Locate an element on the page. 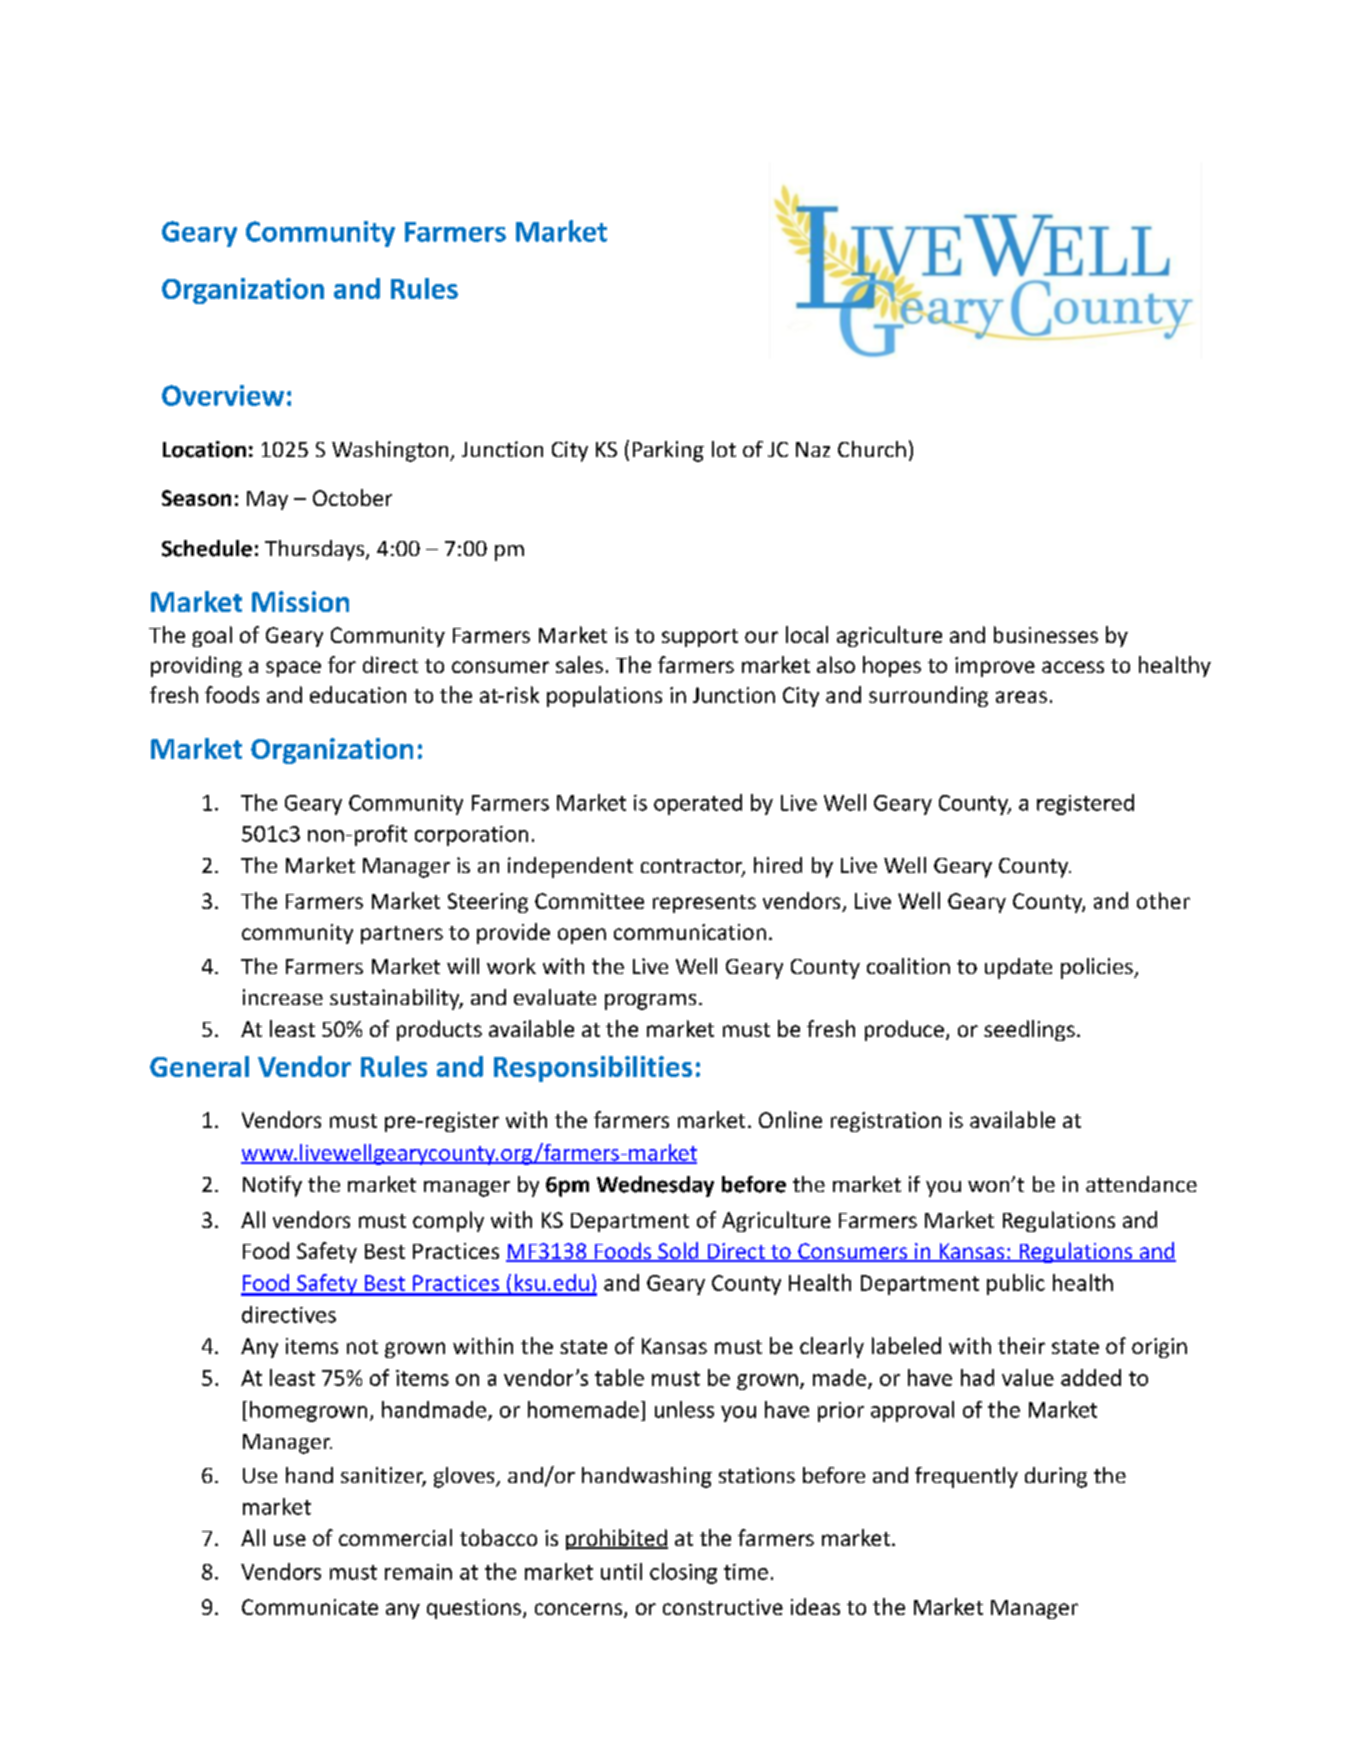 The image size is (1363, 1763). seedlings is located at coordinates (1029, 1030).
